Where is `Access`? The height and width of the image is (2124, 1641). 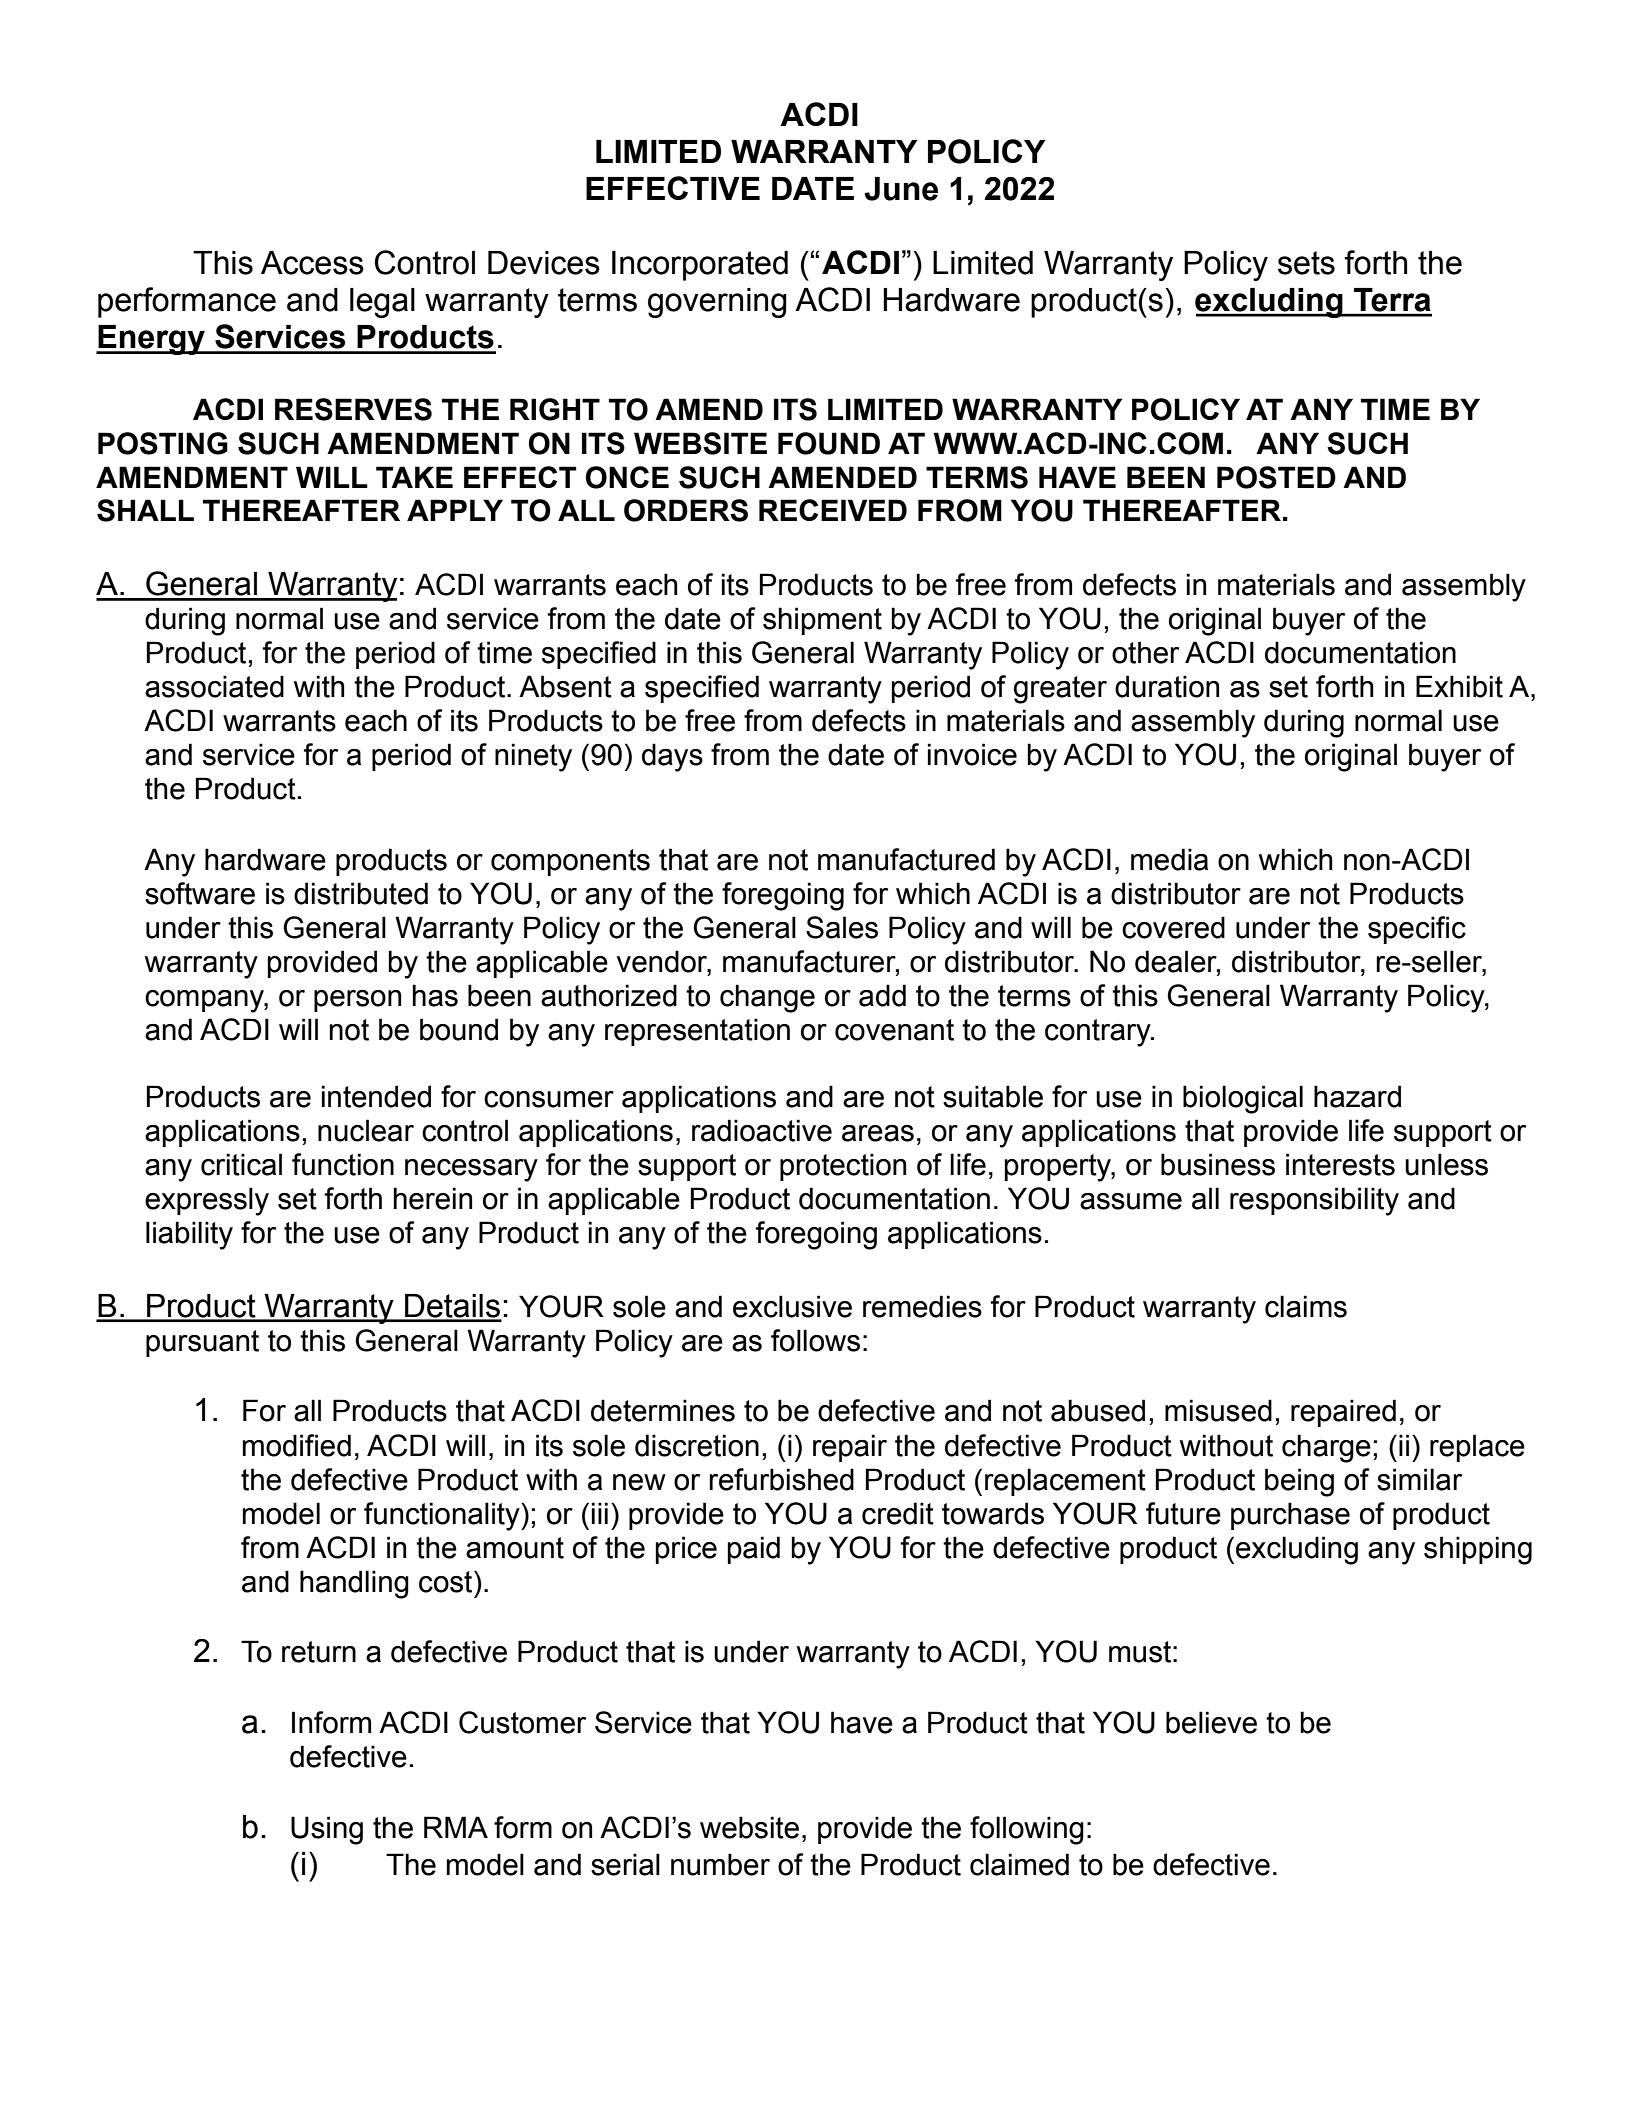 Access is located at coordinates (312, 263).
